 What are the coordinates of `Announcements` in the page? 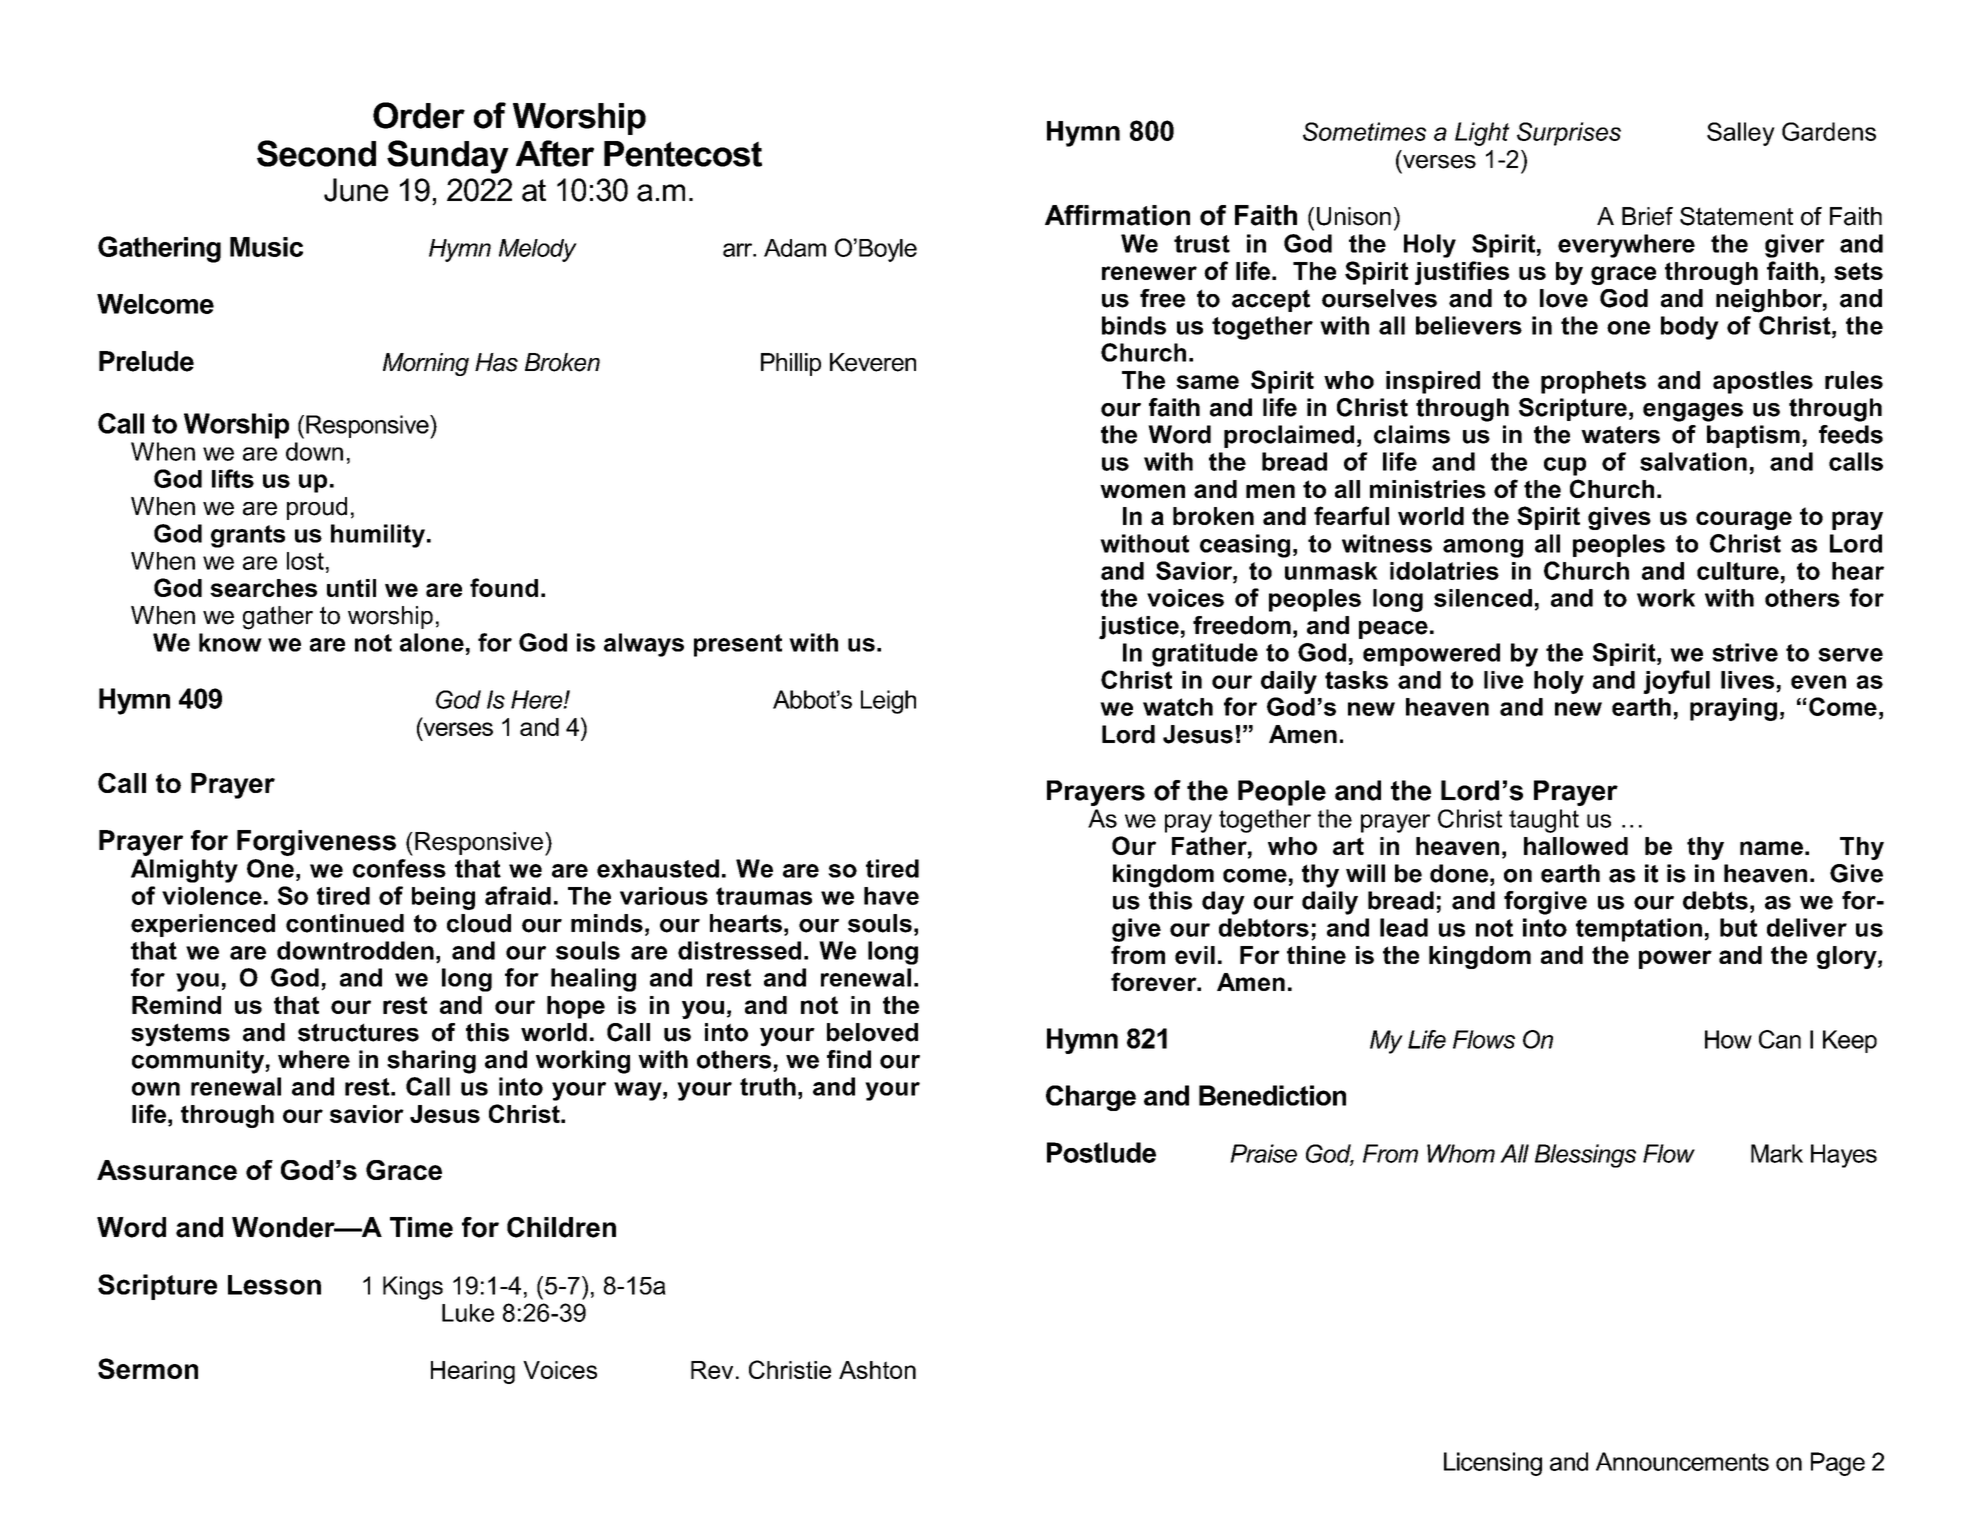 It's located at (1682, 1461).
